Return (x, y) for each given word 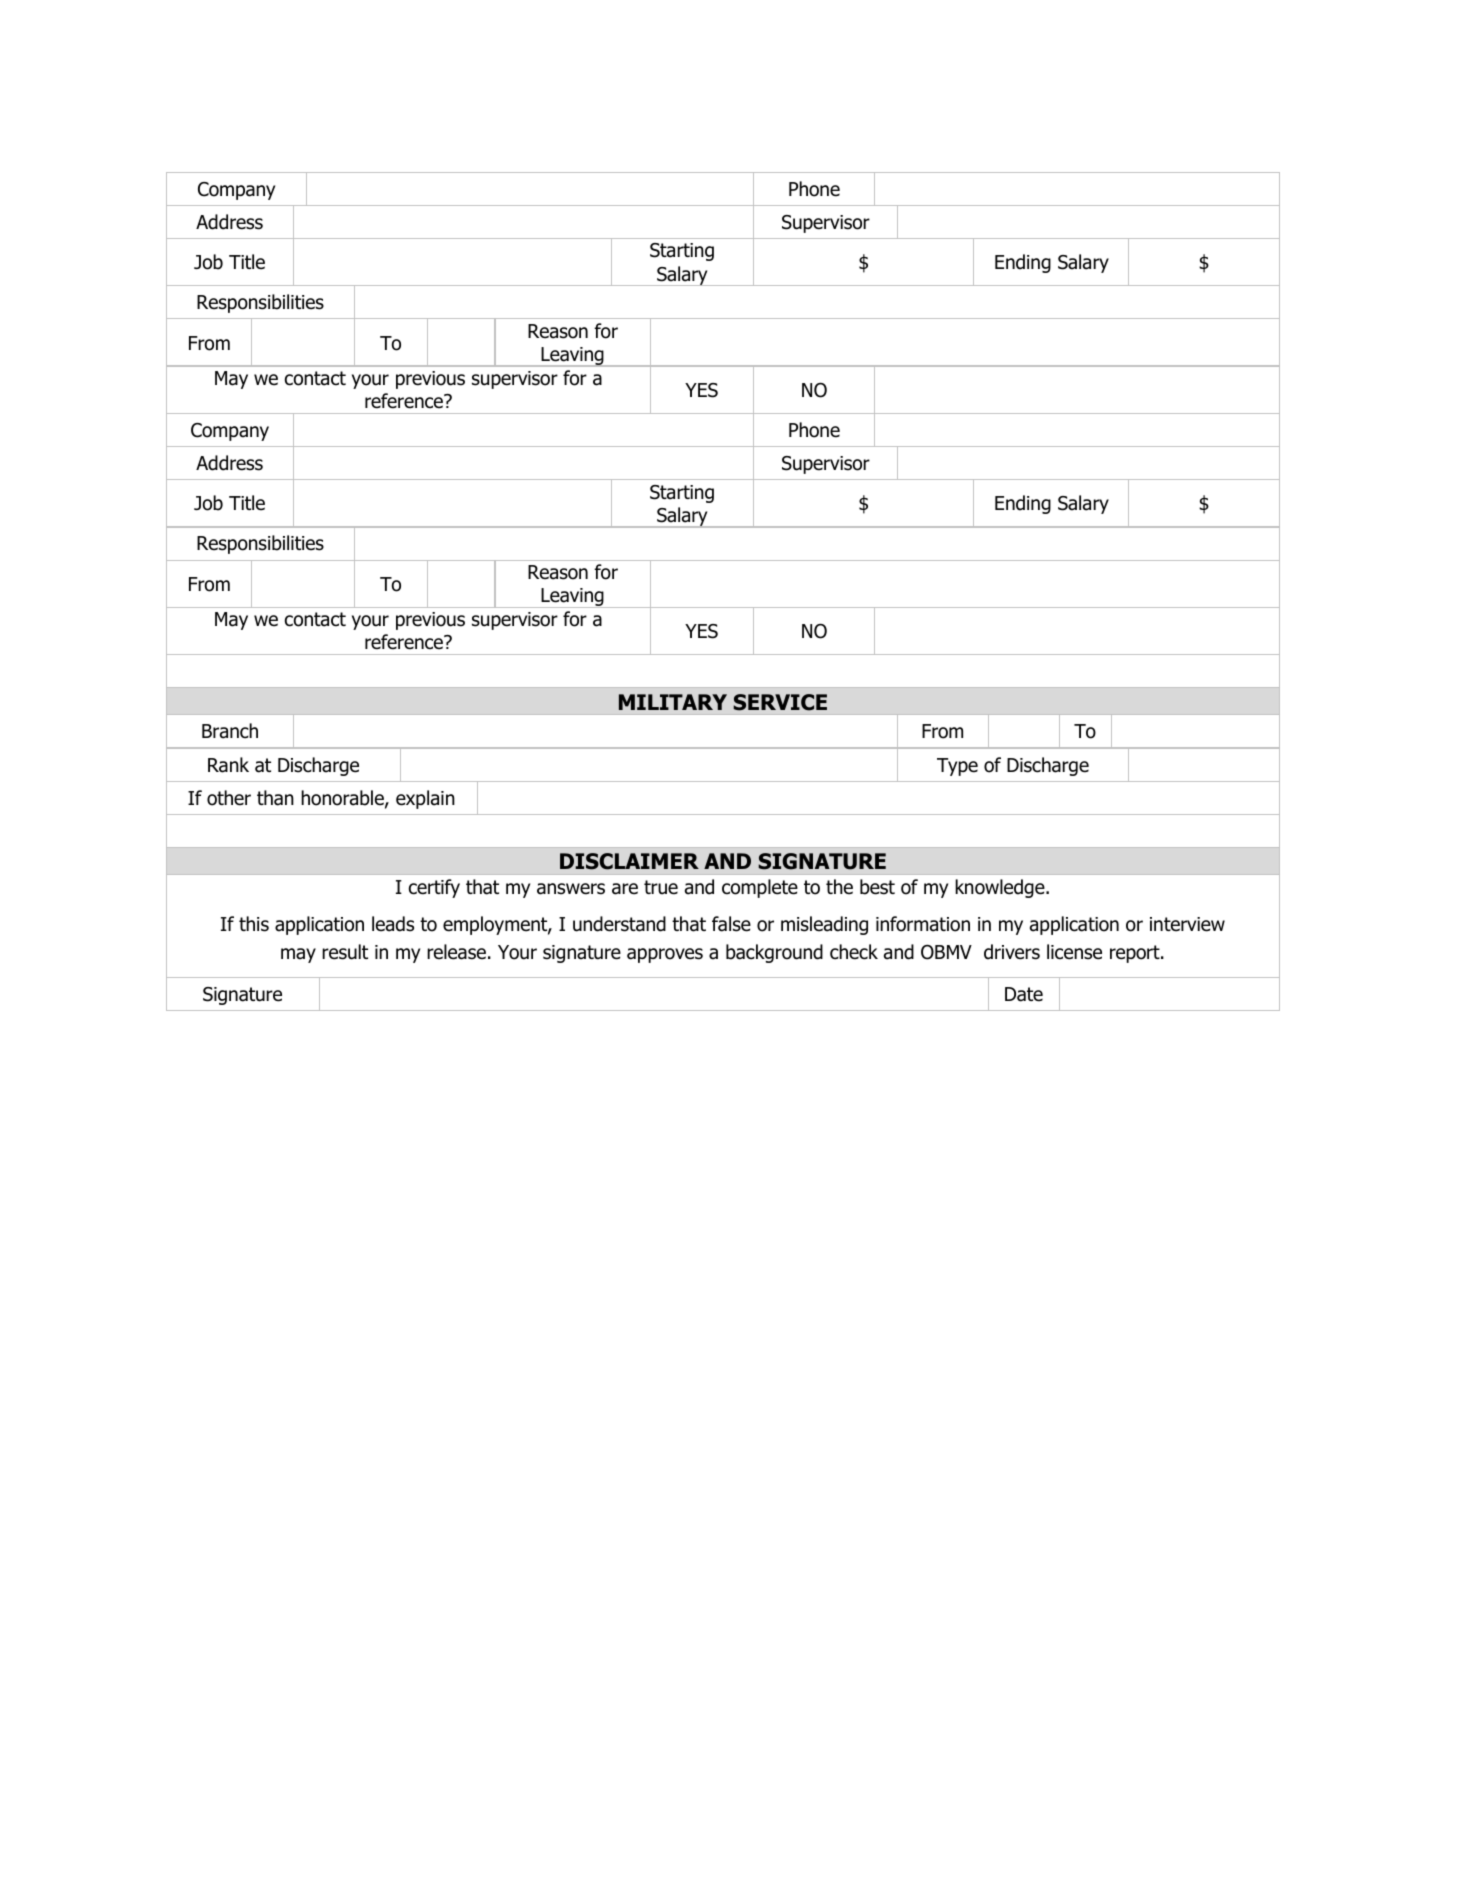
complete (760, 888)
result (345, 952)
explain (425, 799)
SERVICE (780, 702)
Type (957, 767)
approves (665, 955)
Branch (230, 731)
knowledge (1001, 888)
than (275, 798)
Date (1024, 994)
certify (434, 888)
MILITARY (673, 702)
